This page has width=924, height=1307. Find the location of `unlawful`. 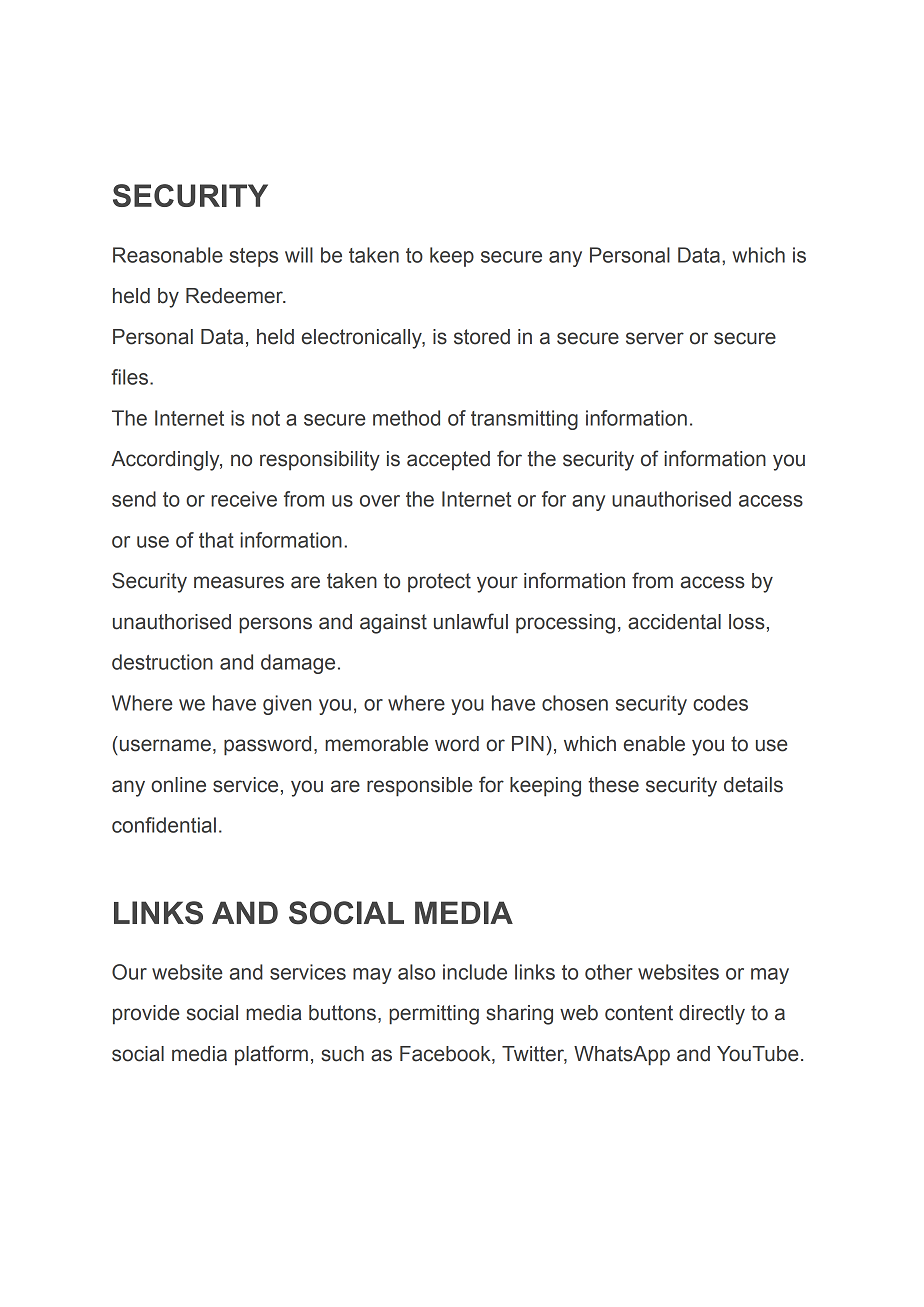

unlawful is located at coordinates (471, 621).
